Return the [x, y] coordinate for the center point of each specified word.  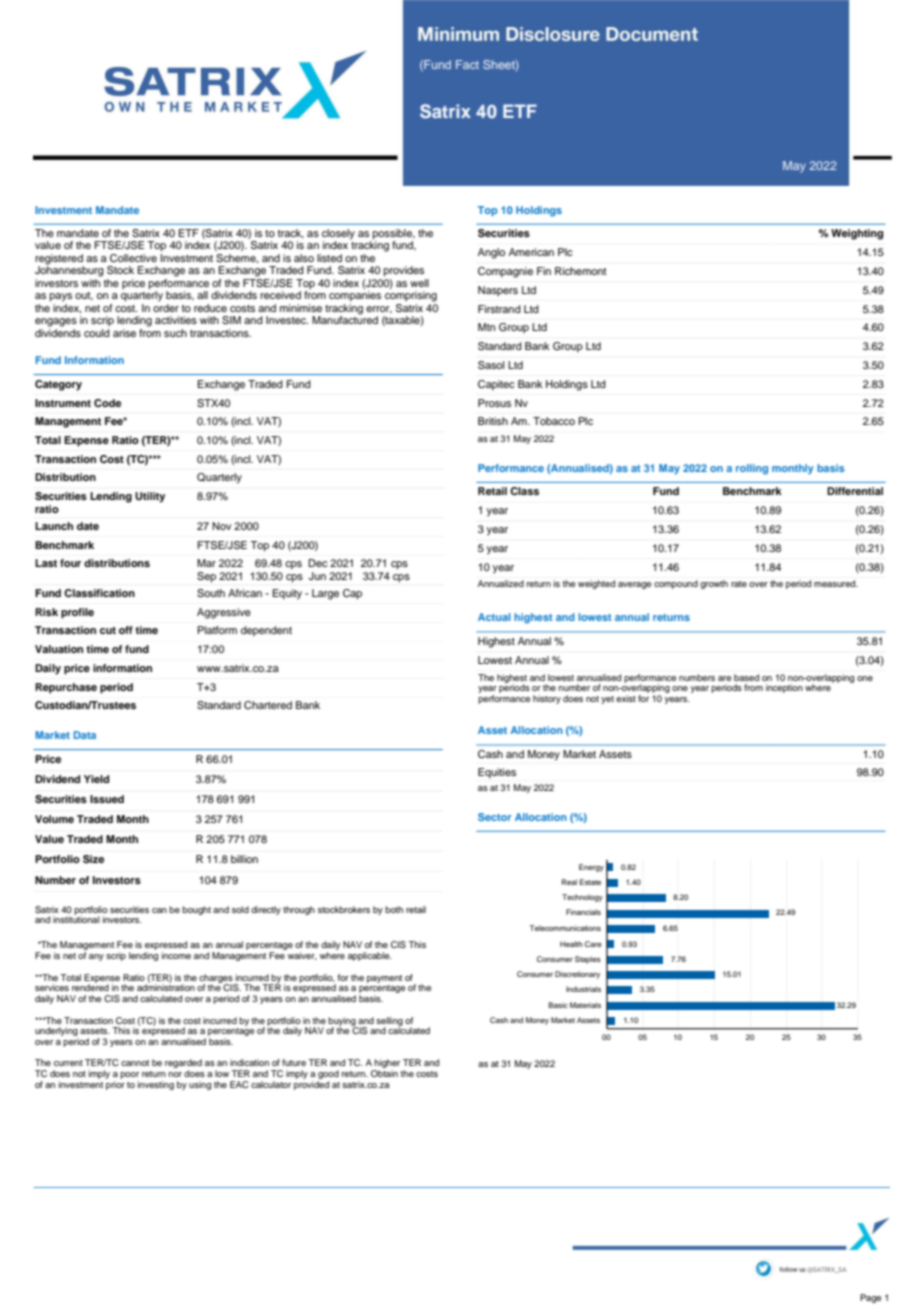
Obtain [384, 1073]
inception [784, 688]
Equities [497, 773]
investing [156, 1085]
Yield [96, 779]
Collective [133, 258]
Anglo [491, 253]
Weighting [857, 234]
